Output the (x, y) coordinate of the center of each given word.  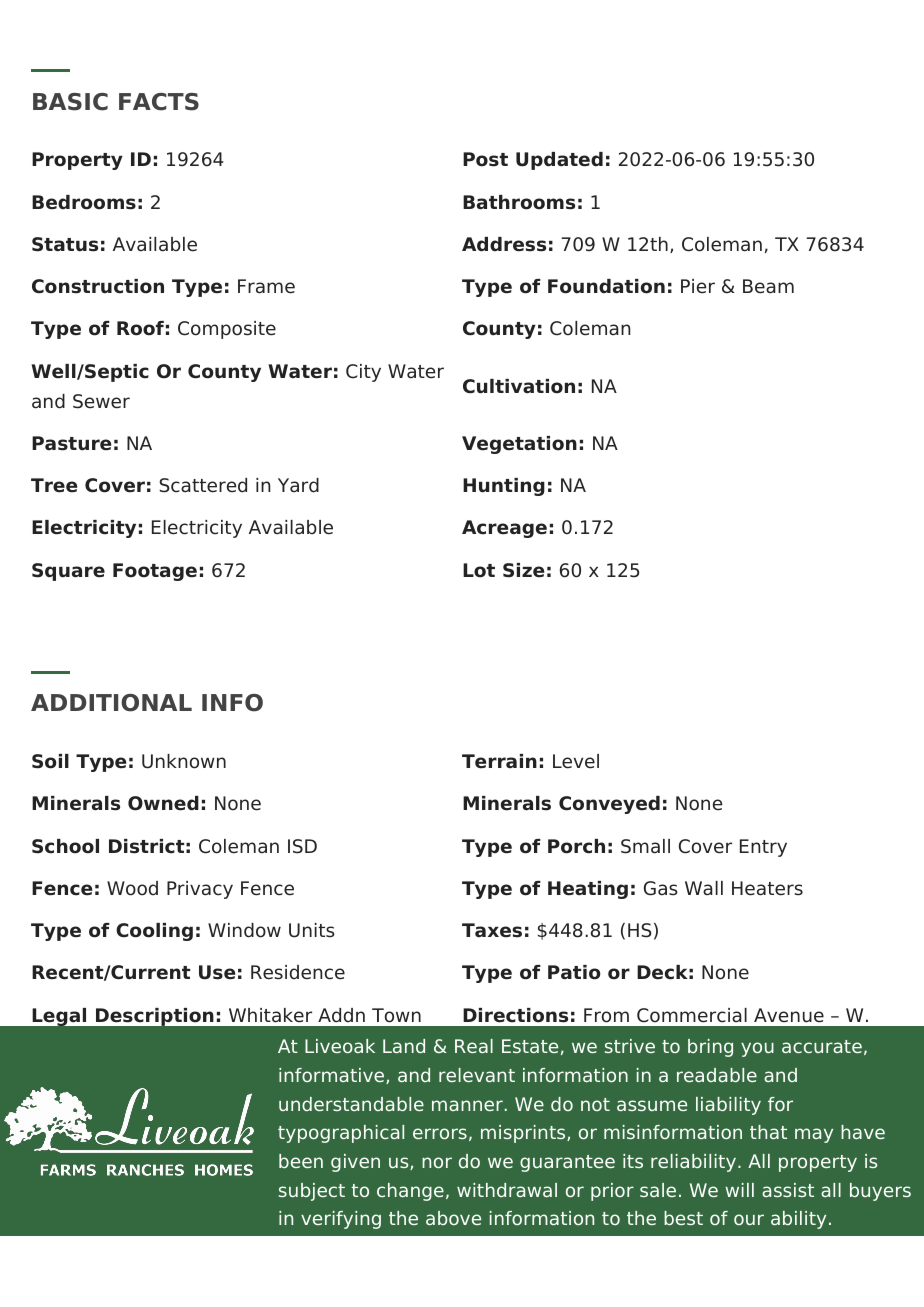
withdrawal (507, 1190)
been (301, 1161)
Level (576, 761)
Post (485, 159)
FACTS (159, 102)
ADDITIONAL (111, 703)
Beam (768, 286)
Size (523, 570)
